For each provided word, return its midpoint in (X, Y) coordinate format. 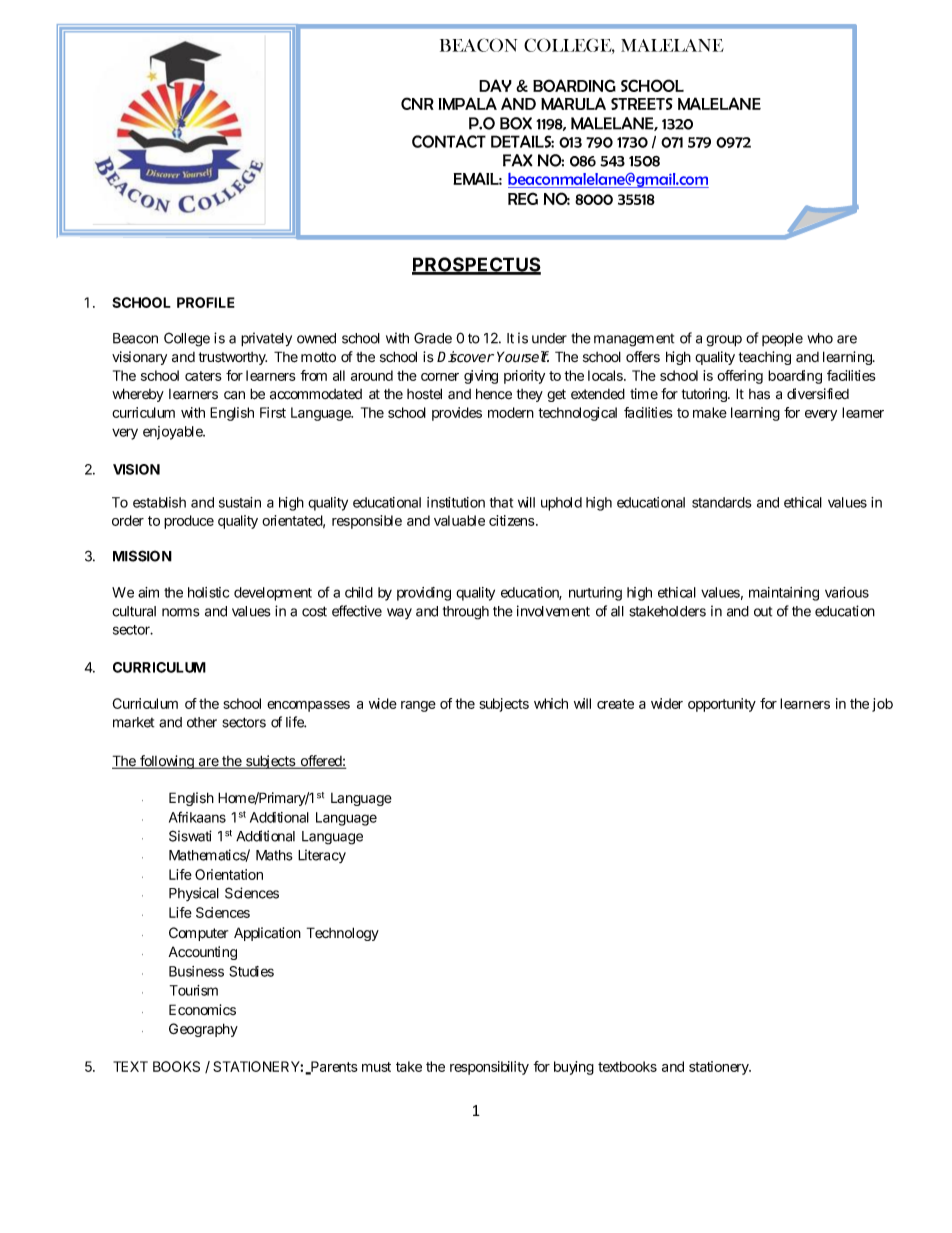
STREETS (642, 104)
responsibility (489, 1068)
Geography (203, 1030)
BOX (516, 123)
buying (574, 1068)
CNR (417, 103)
